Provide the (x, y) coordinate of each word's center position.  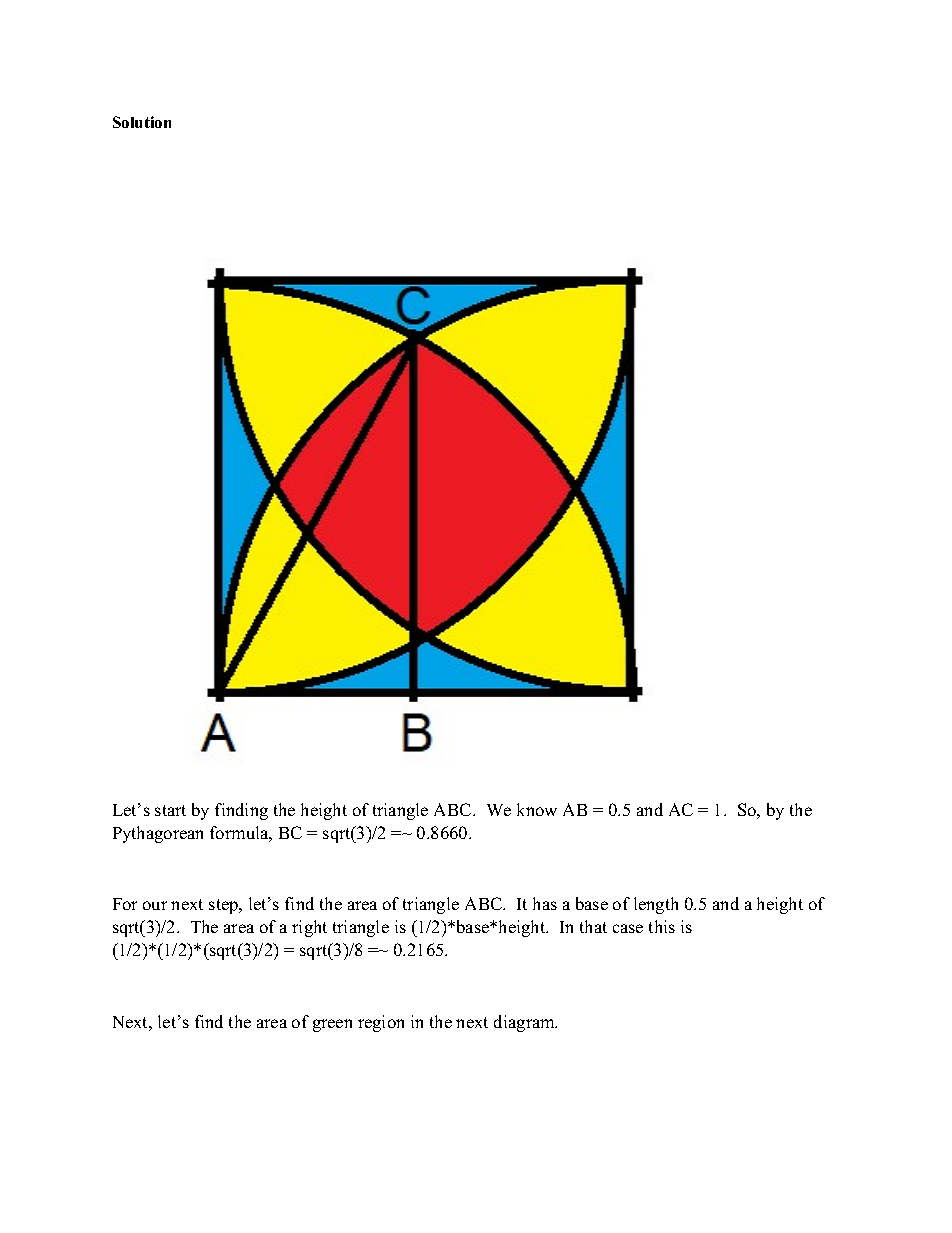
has (545, 903)
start (170, 810)
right (309, 928)
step (225, 906)
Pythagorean (158, 834)
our (155, 905)
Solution (142, 122)
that (593, 926)
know (537, 809)
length (656, 905)
